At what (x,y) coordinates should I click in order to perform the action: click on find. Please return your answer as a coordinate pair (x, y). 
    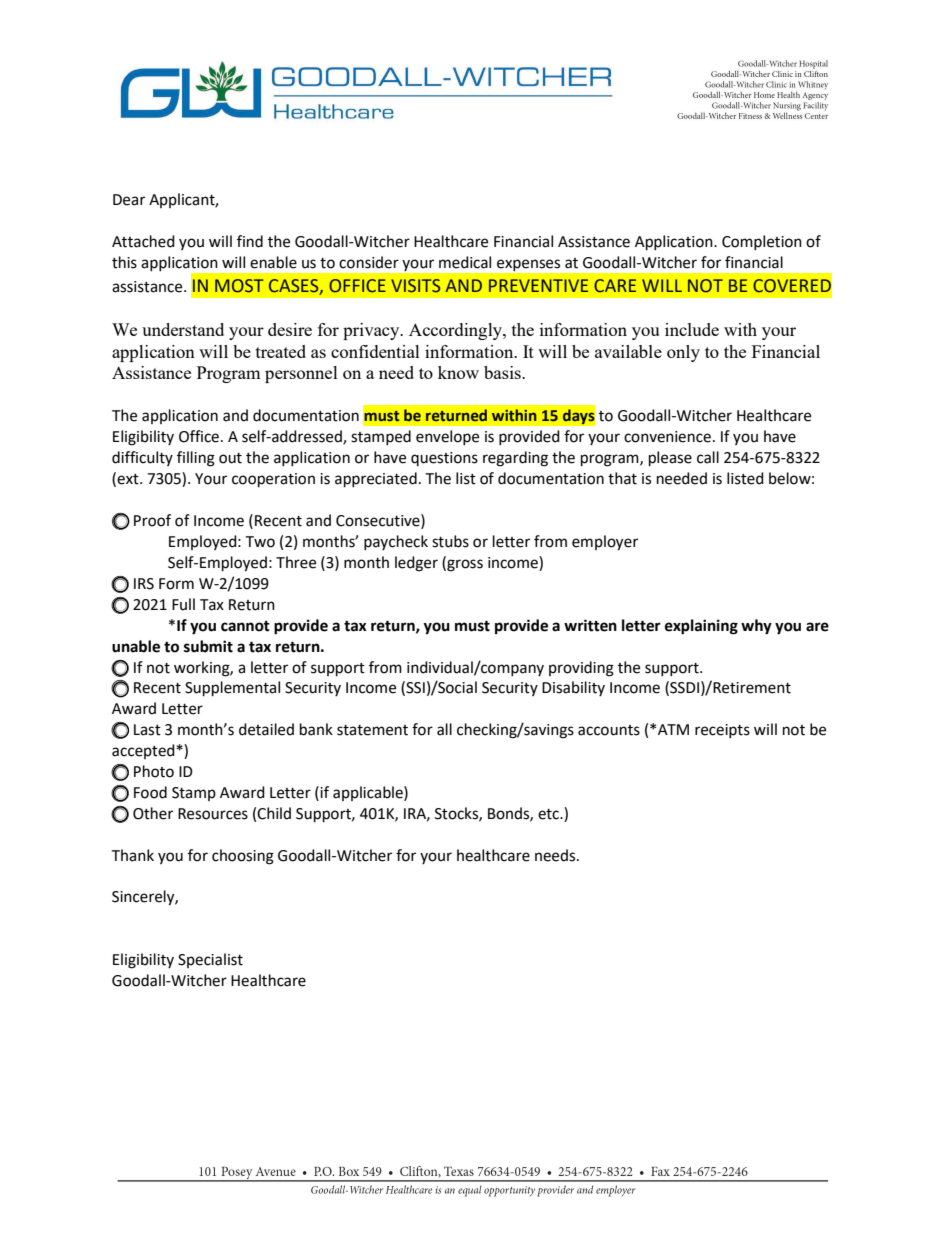
    Looking at the image, I should click on (250, 241).
